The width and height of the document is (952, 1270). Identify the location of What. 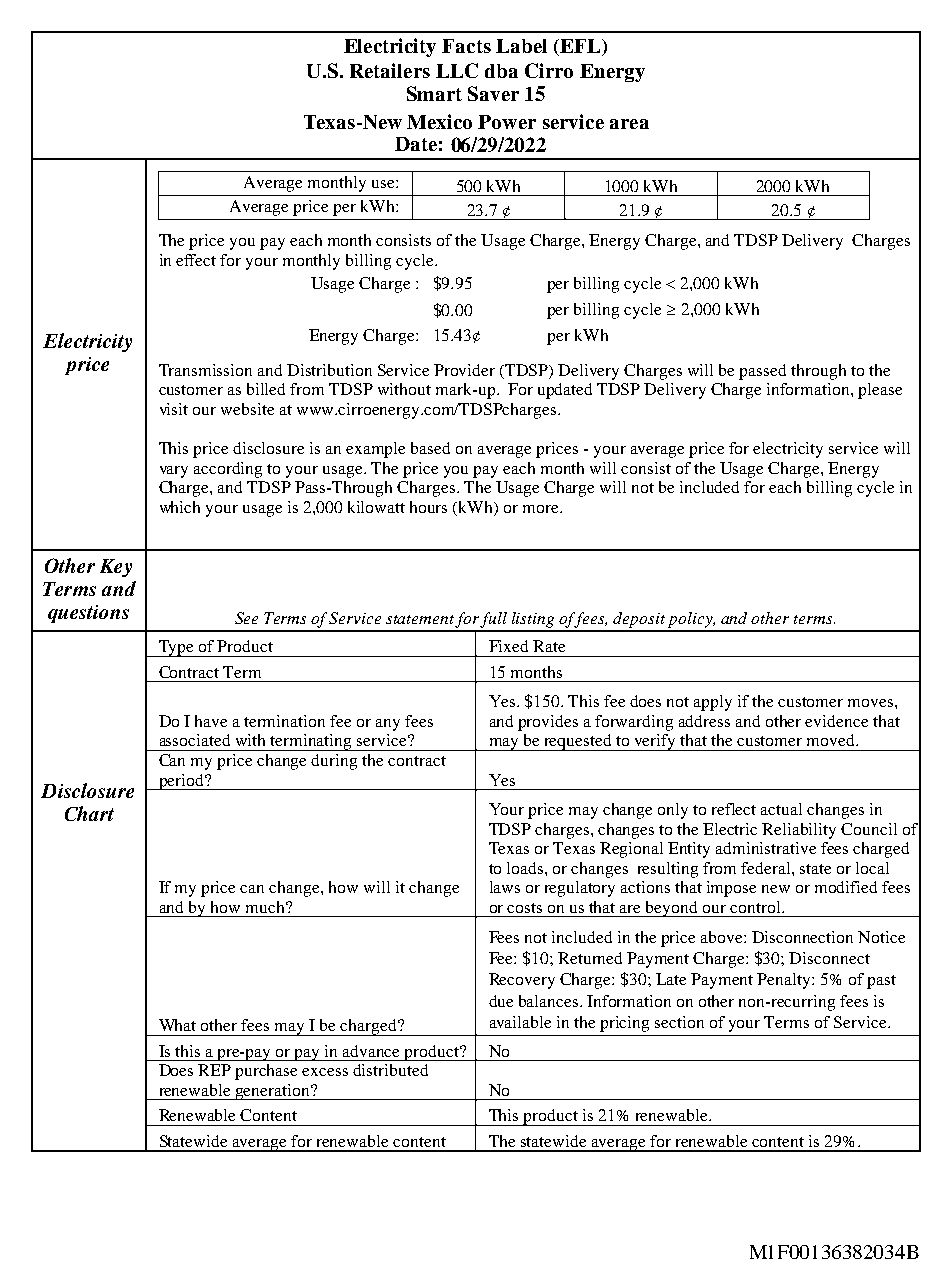
(177, 1025).
